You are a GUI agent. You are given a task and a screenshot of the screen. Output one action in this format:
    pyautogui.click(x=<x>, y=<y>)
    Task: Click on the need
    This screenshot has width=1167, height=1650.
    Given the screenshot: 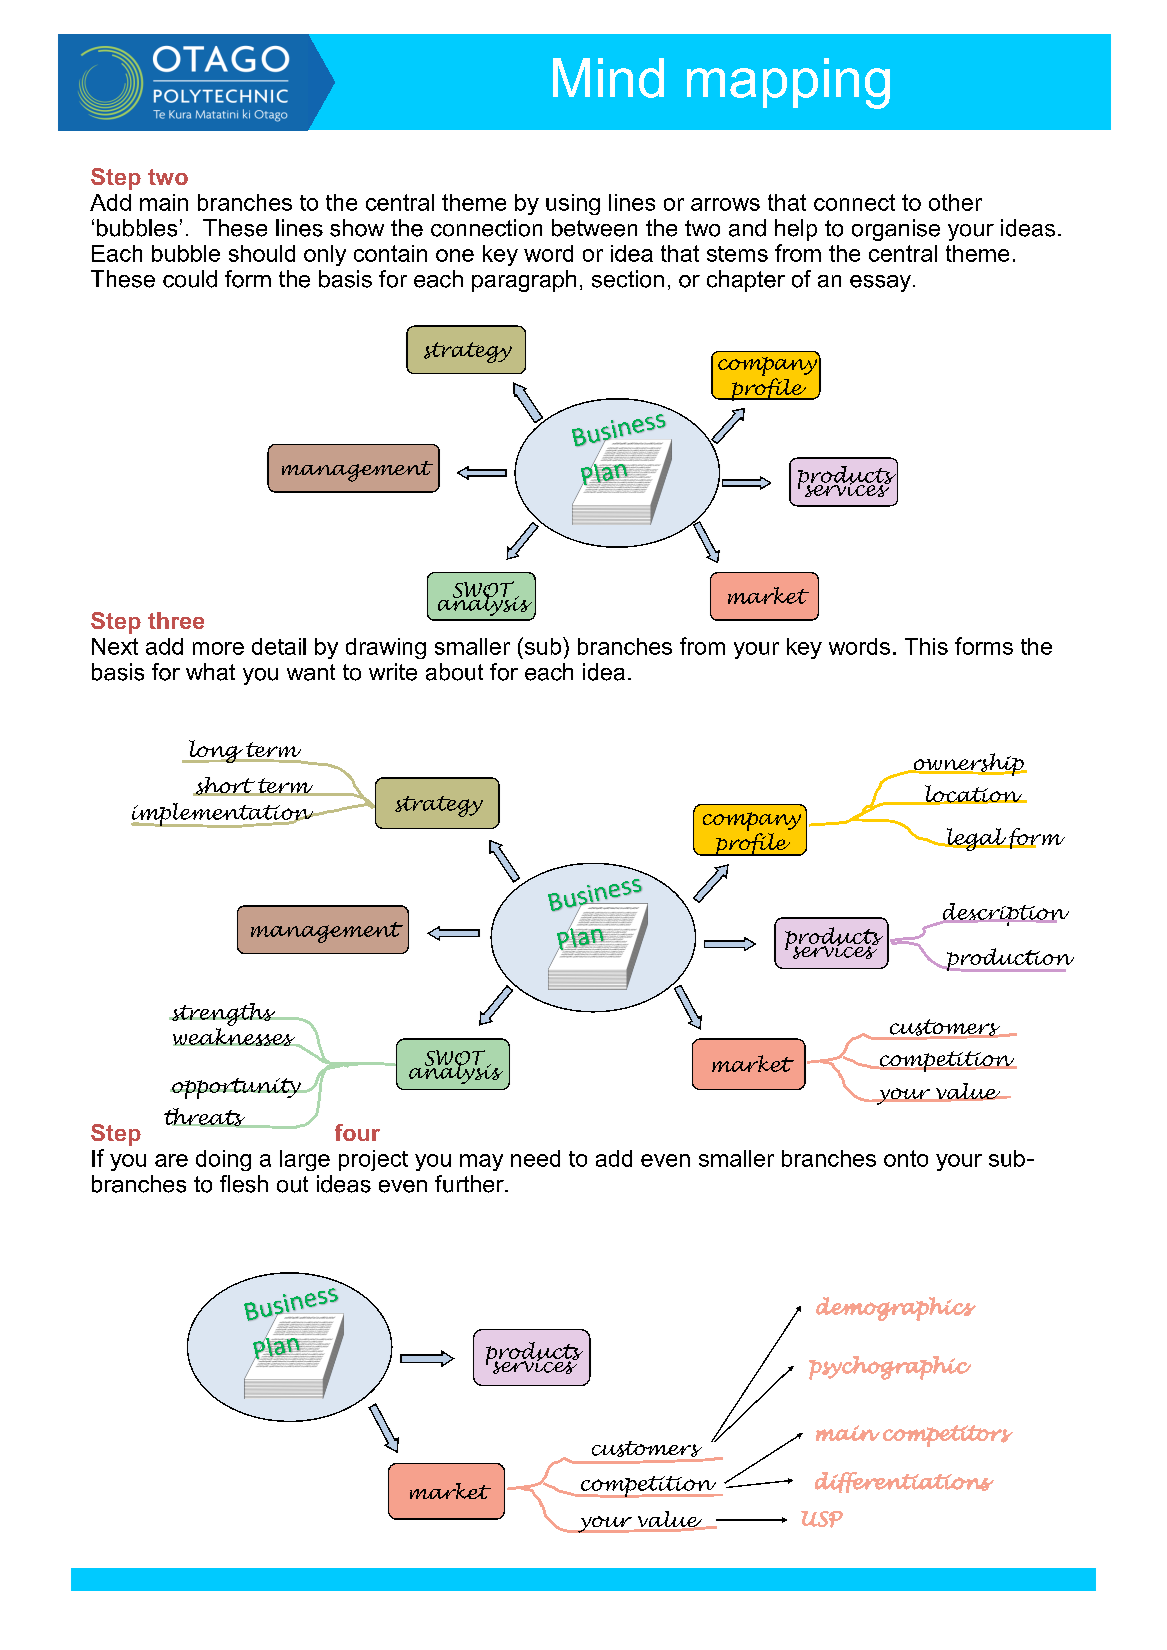 What is the action you would take?
    pyautogui.click(x=535, y=1158)
